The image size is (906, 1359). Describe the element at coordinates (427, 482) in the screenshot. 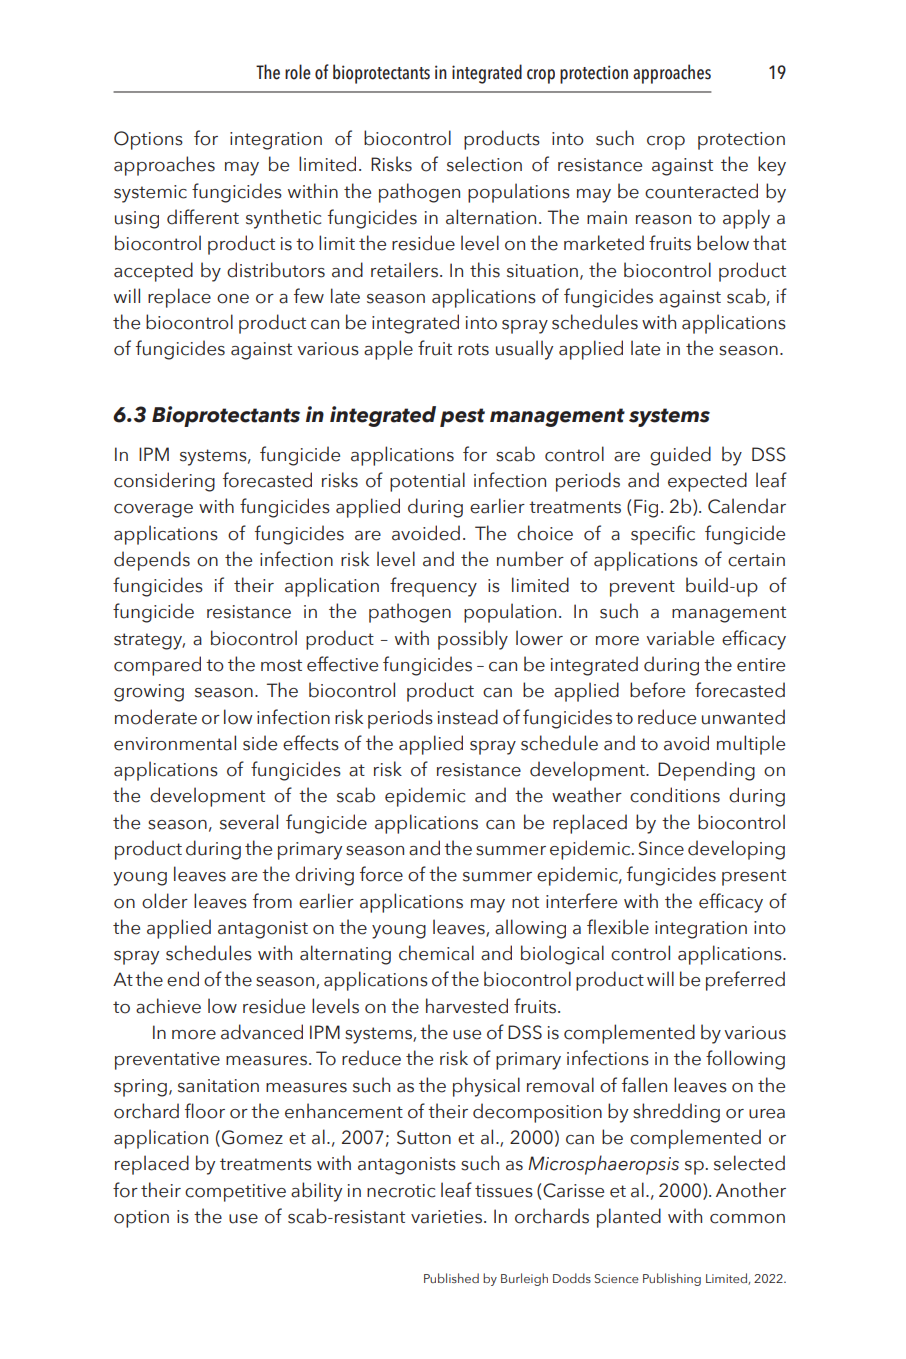

I see `potential` at that location.
